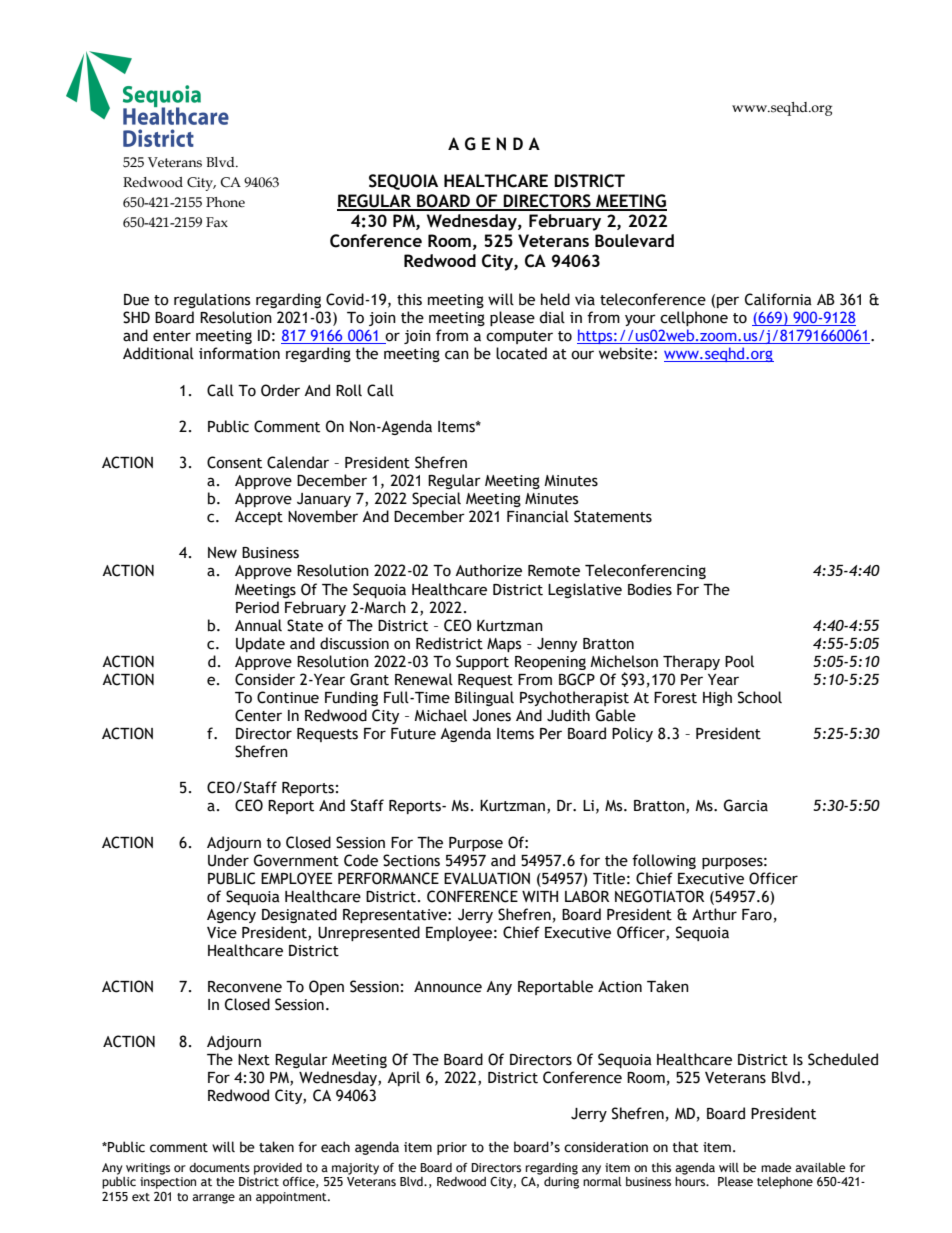 The height and width of the screenshot is (1233, 952). Describe the element at coordinates (739, 661) in the screenshot. I see `Pool` at that location.
